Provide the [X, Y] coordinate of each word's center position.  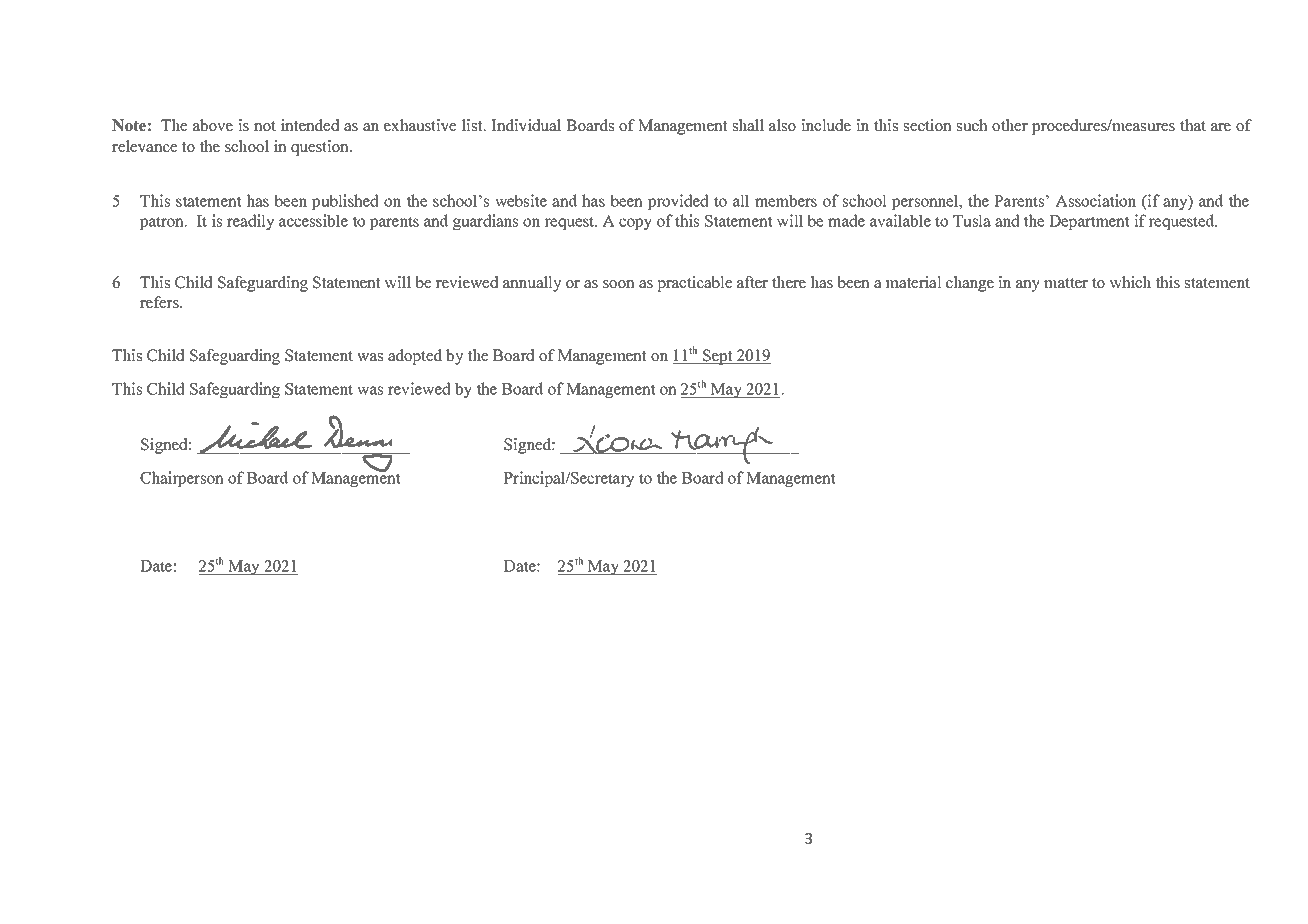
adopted [415, 357]
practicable [694, 284]
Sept [718, 357]
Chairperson [182, 479]
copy [635, 224]
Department [1089, 222]
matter [1066, 283]
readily [250, 222]
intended [310, 125]
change [970, 284]
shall [748, 125]
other [1010, 125]
